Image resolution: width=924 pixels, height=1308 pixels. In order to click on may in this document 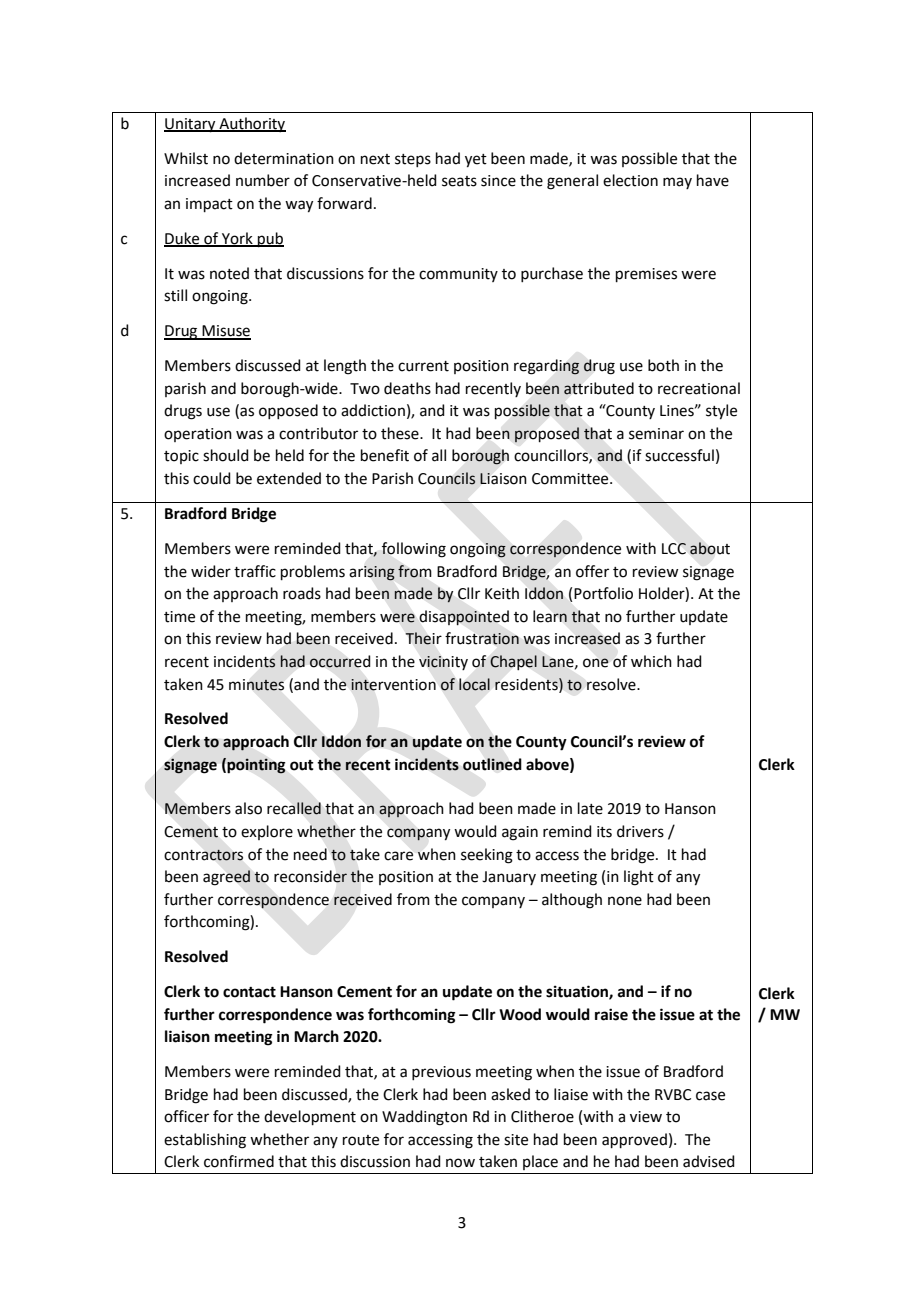, I will do `click(677, 183)`.
